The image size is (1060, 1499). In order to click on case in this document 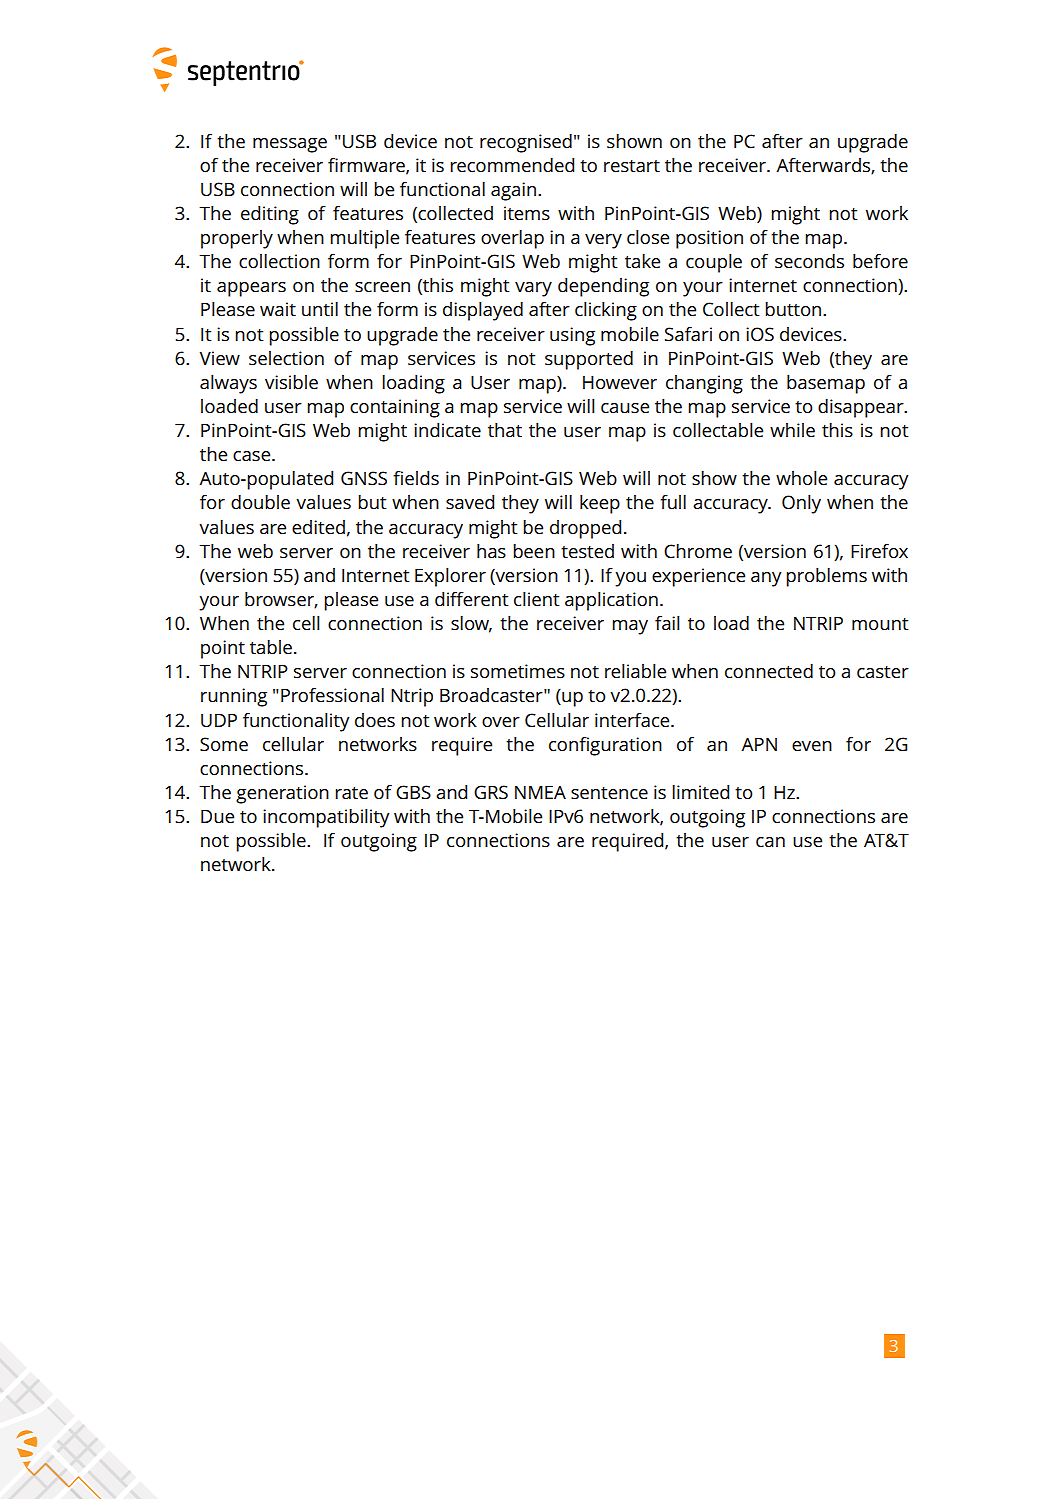, I will do `click(253, 456)`.
